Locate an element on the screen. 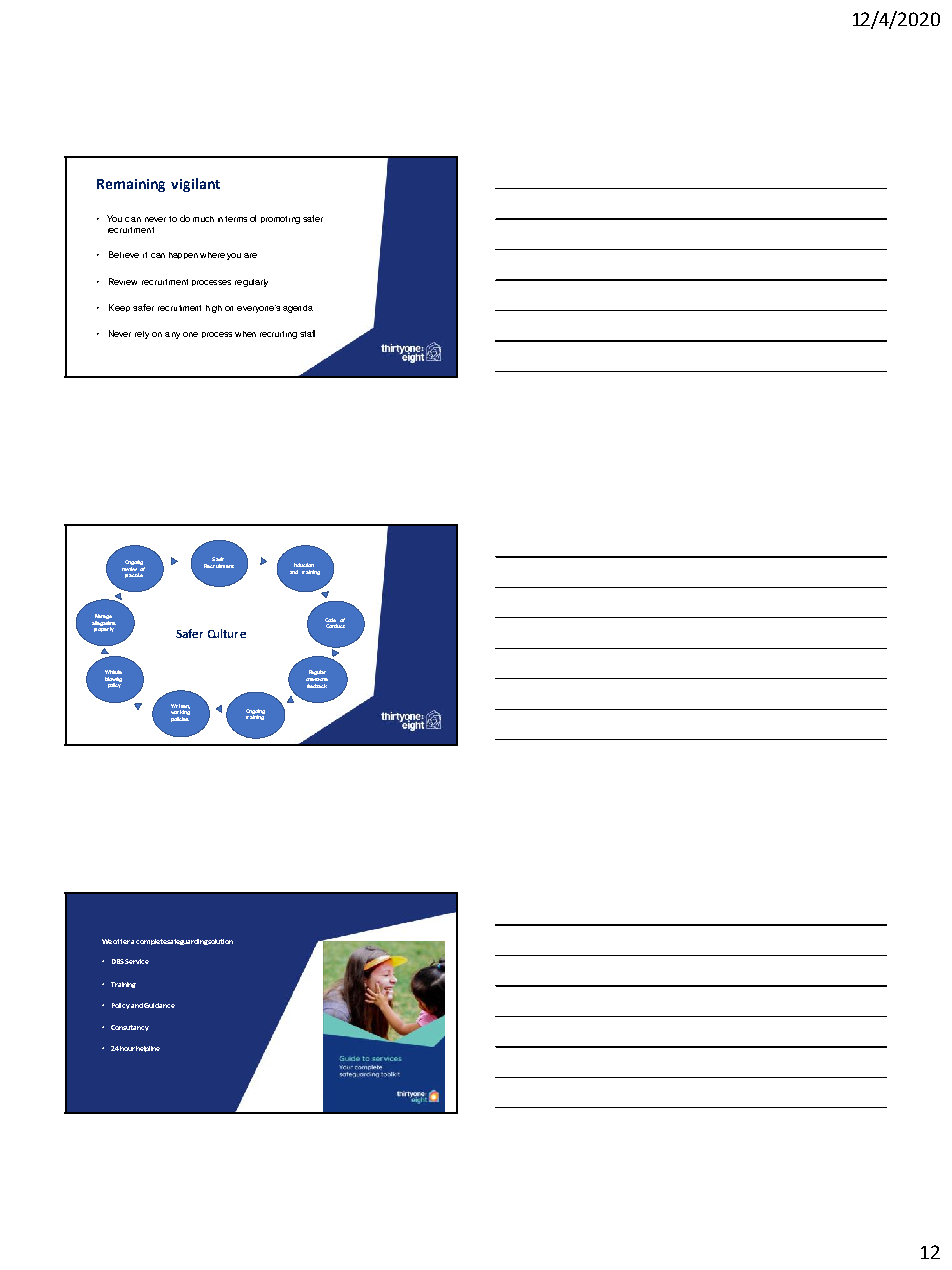  Code is located at coordinates (330, 620).
